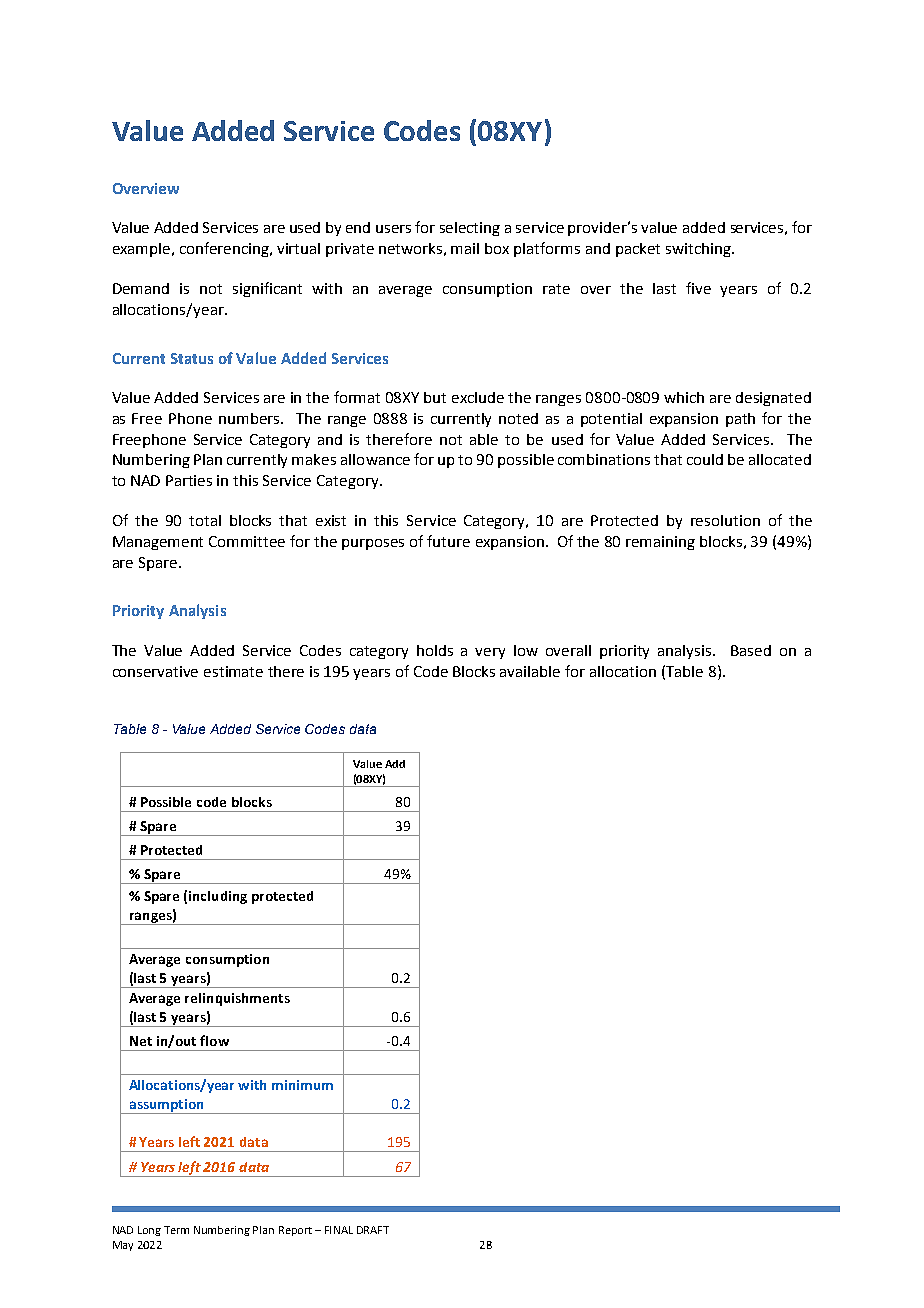  What do you see at coordinates (226, 249) in the screenshot?
I see `conferencing` at bounding box center [226, 249].
